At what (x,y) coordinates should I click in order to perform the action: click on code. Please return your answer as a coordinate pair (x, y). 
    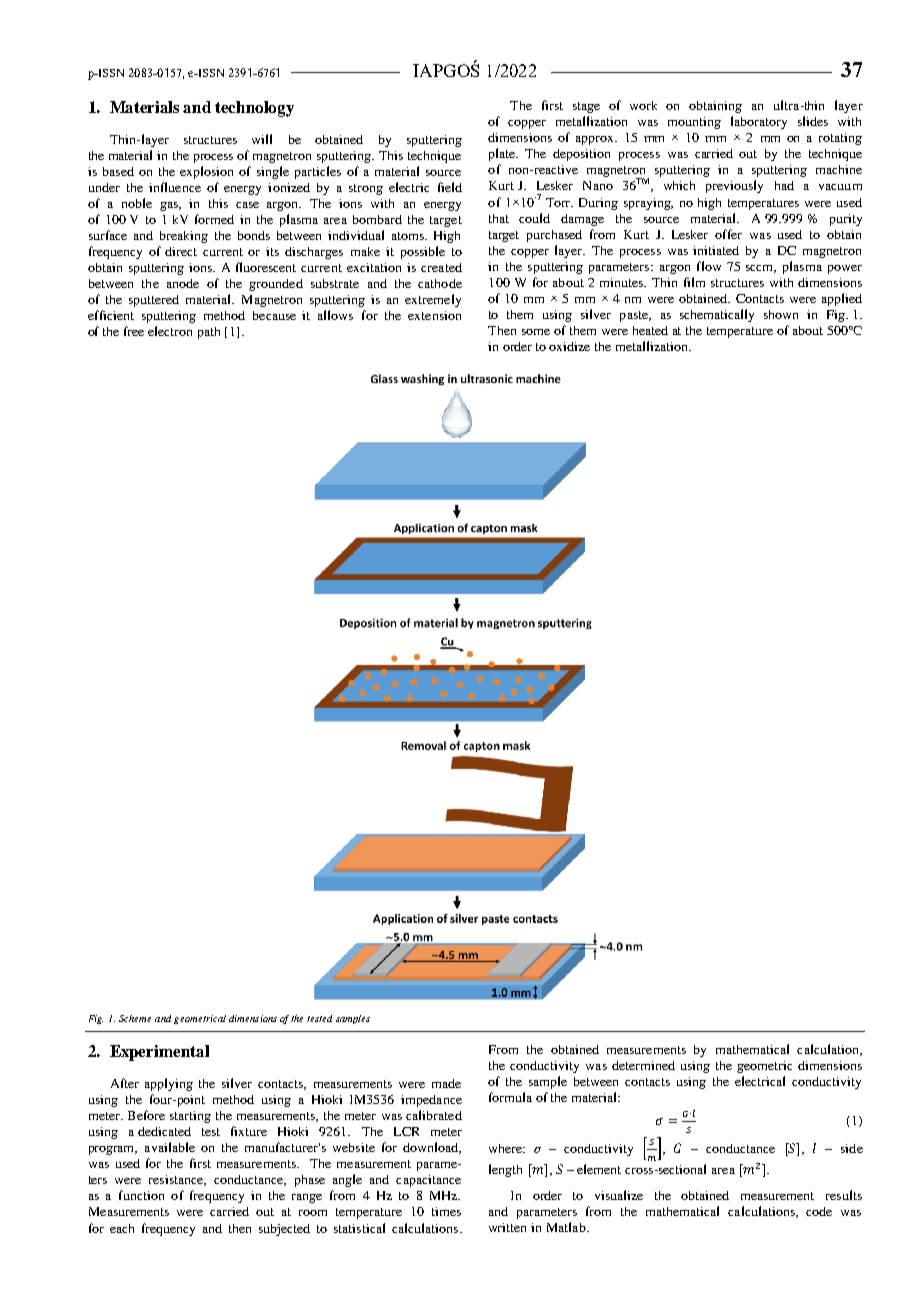
    Looking at the image, I should click on (819, 1211).
